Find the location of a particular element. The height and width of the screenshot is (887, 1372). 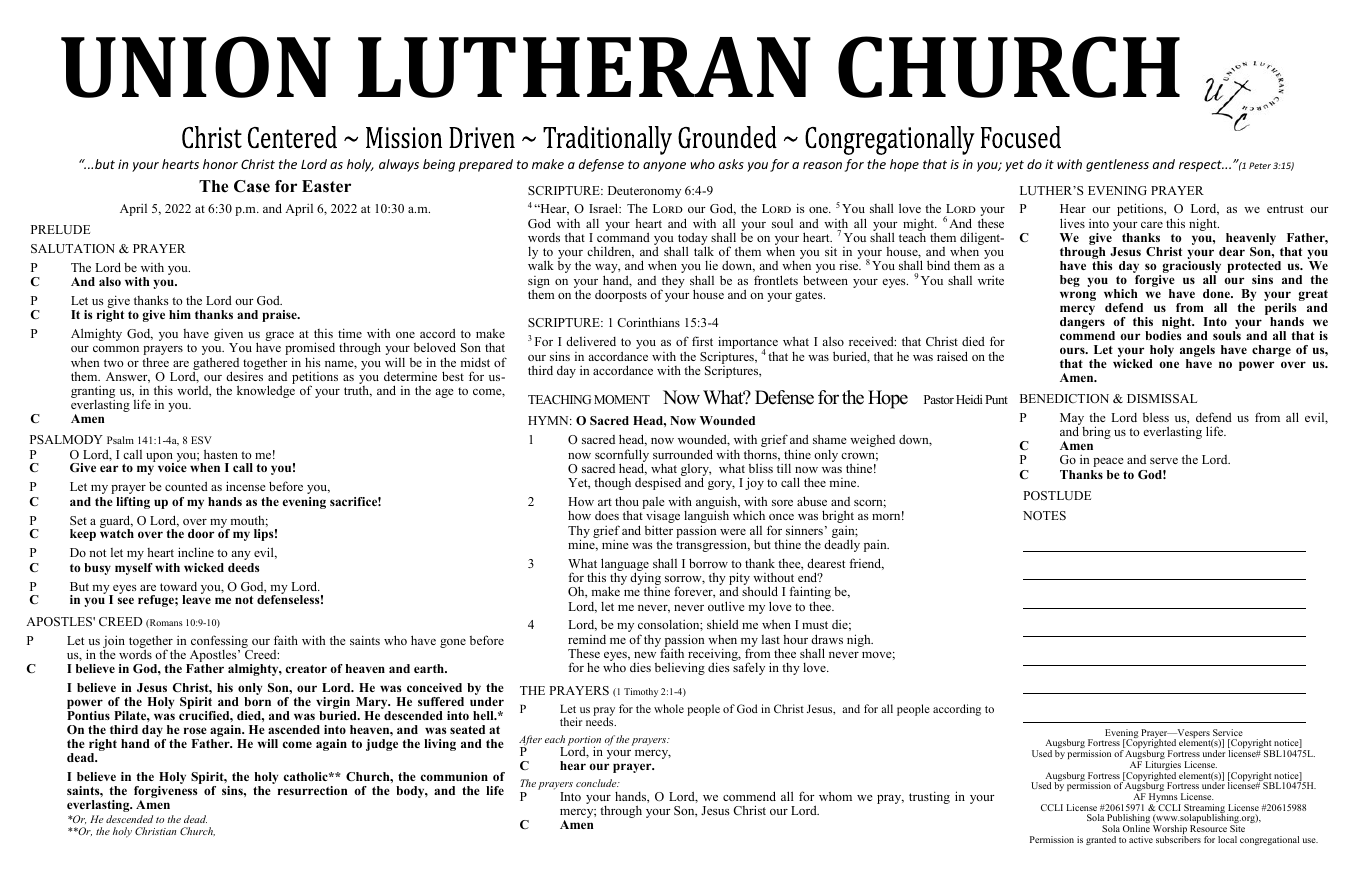

Deuteronomy is located at coordinates (644, 192).
